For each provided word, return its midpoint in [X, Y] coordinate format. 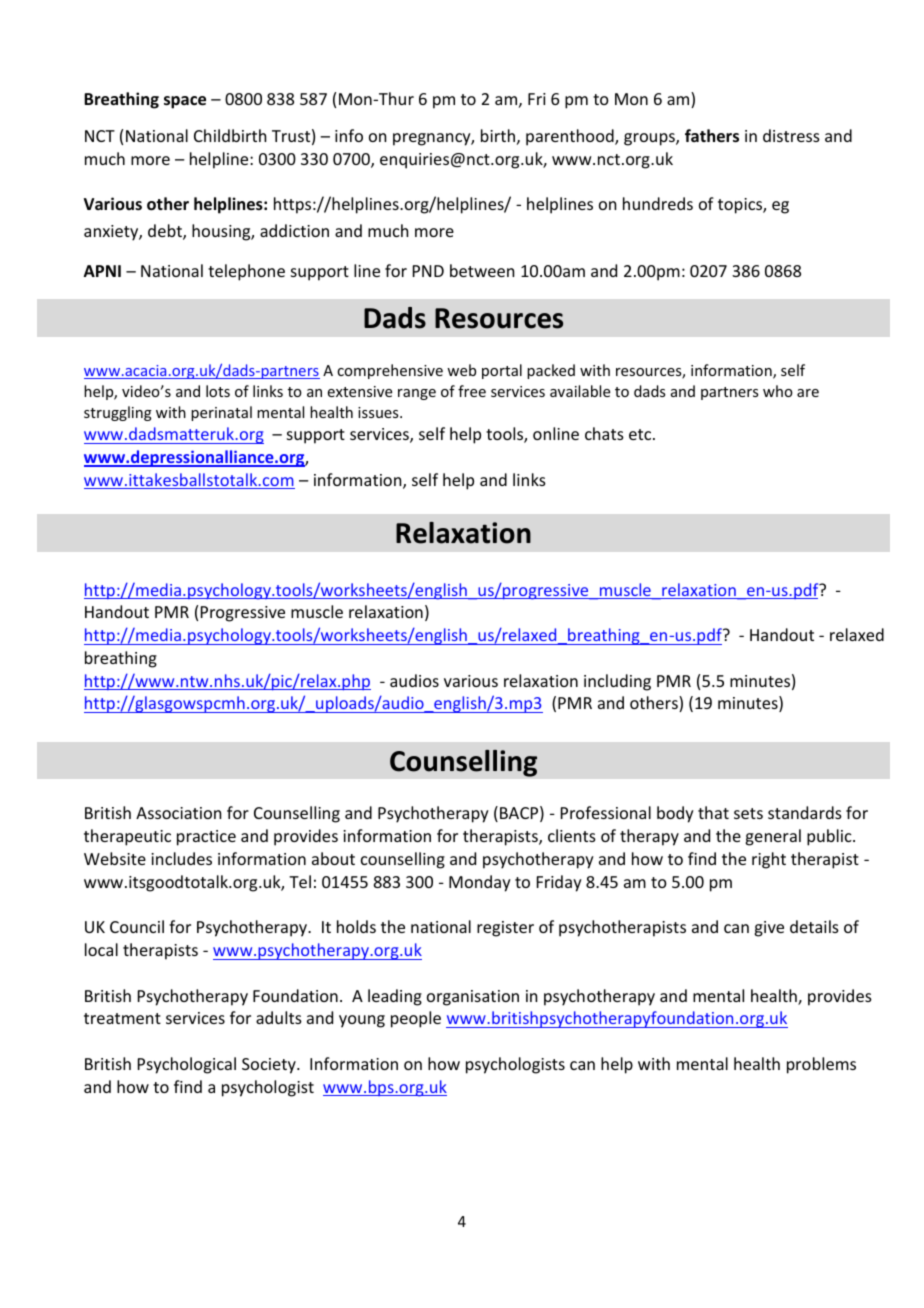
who [778, 391]
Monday [480, 883]
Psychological [187, 1065]
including [617, 682]
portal [502, 371]
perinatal [221, 413]
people [416, 1019]
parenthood [571, 137]
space [185, 102]
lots [218, 391]
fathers [712, 136]
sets [748, 813]
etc [641, 434]
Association [178, 813]
